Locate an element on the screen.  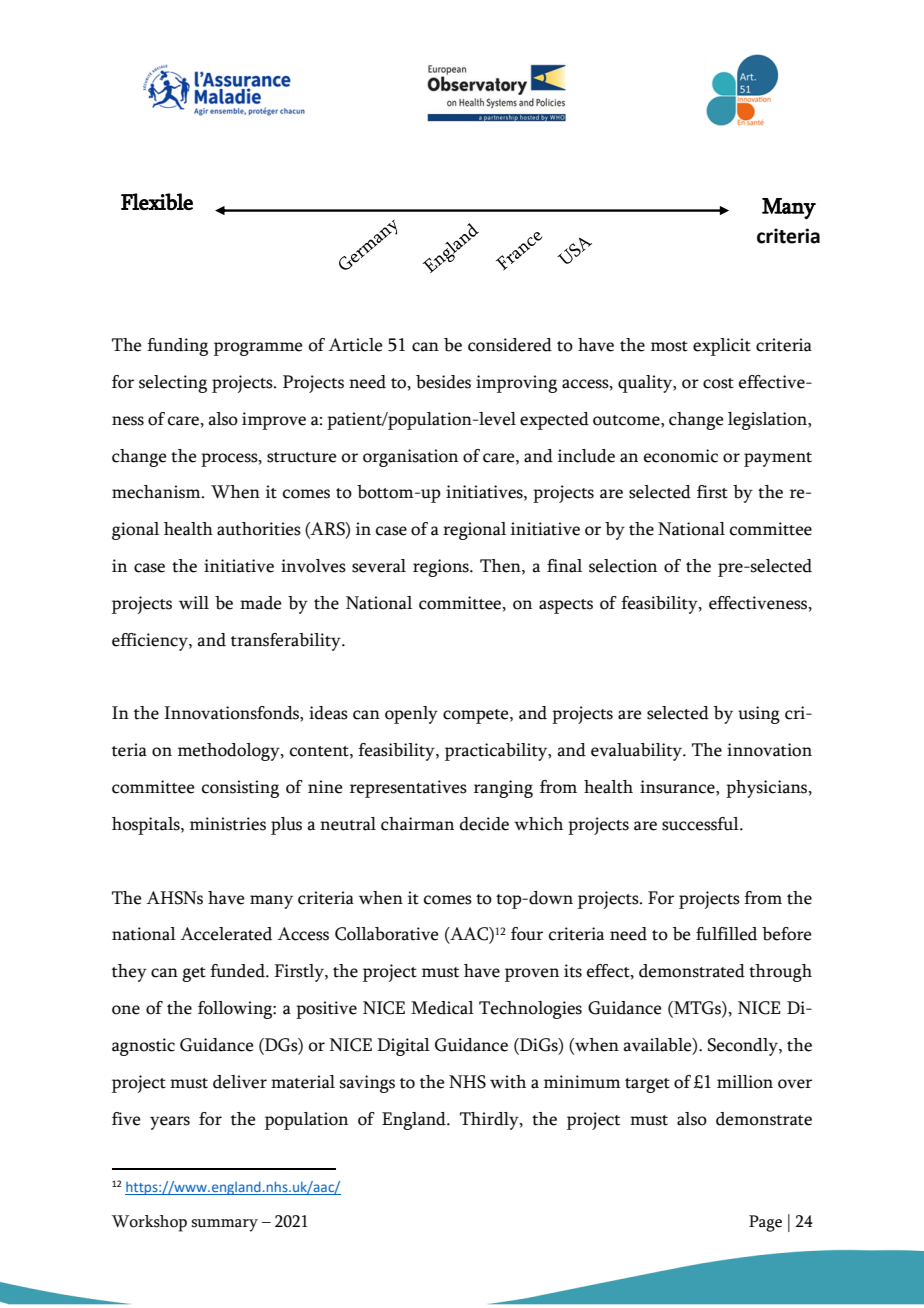
selection is located at coordinates (623, 566).
